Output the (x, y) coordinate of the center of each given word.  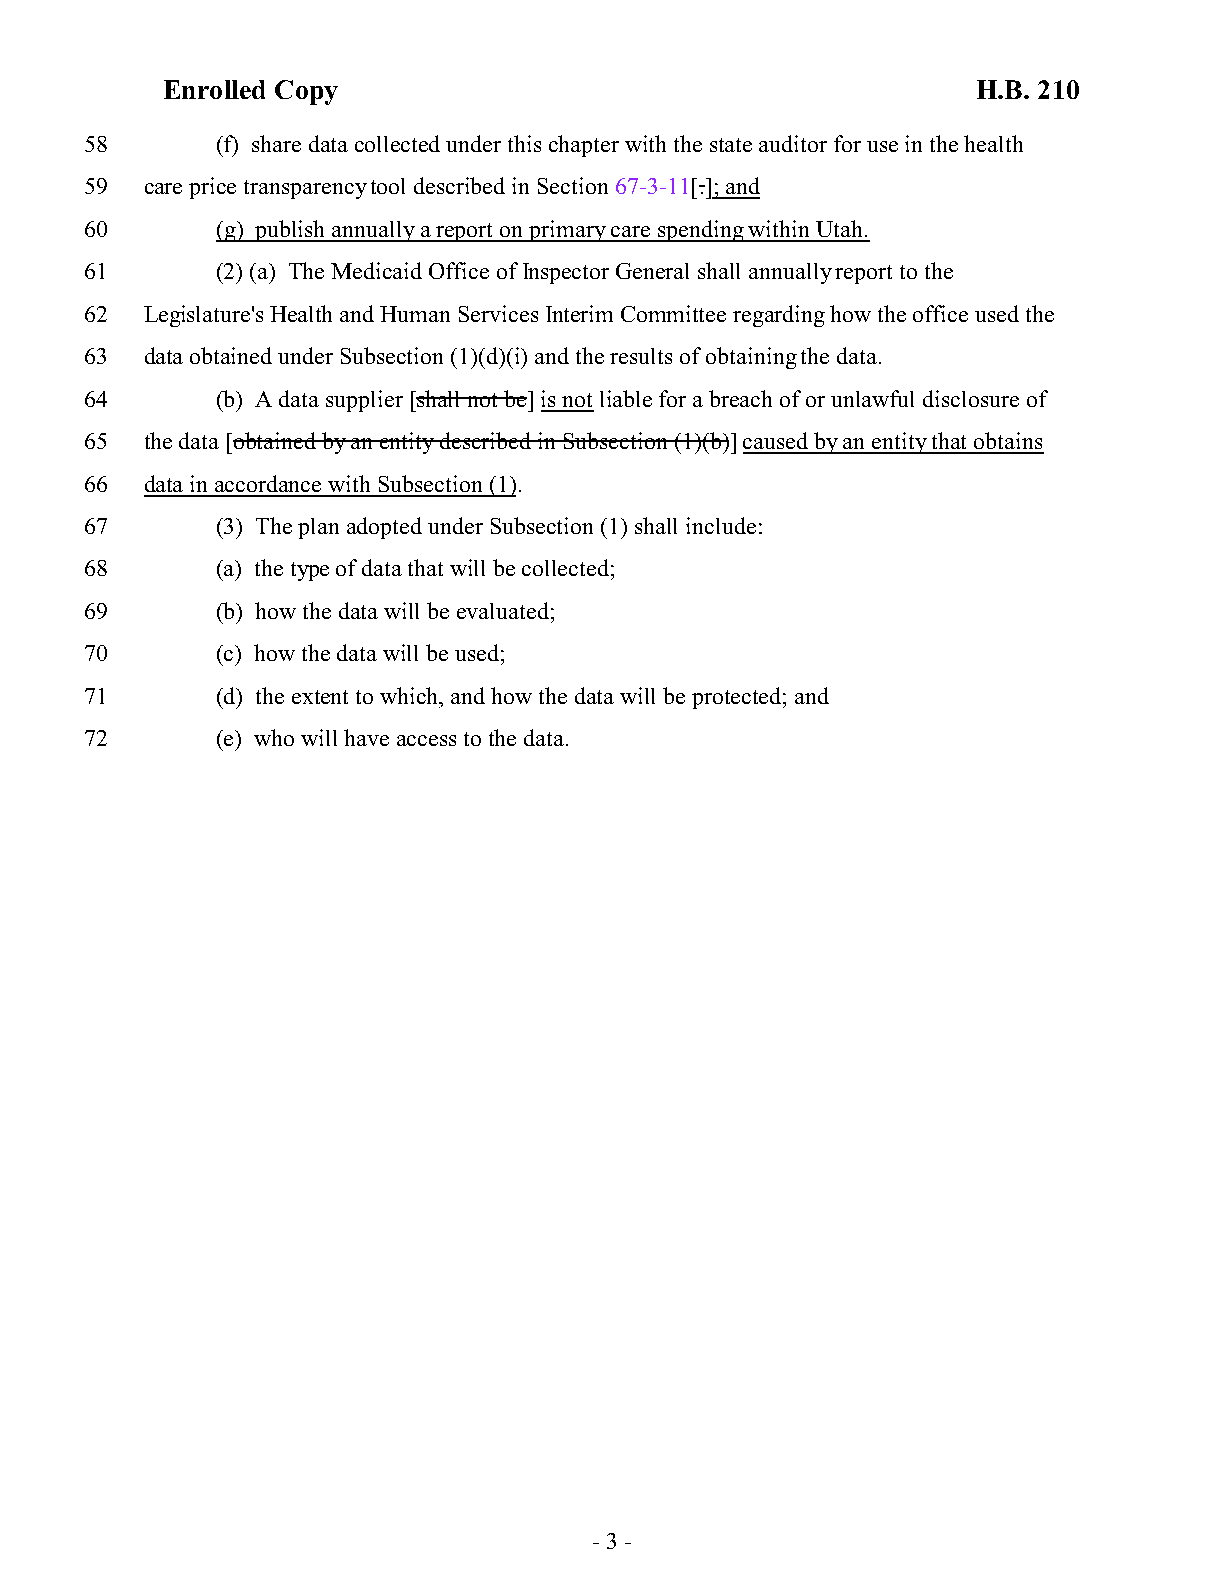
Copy (306, 92)
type (310, 571)
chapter (584, 146)
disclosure (971, 398)
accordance (268, 483)
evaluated (503, 610)
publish (291, 231)
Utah (839, 228)
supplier (364, 401)
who (274, 737)
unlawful (872, 398)
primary (568, 231)
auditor (793, 143)
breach (740, 398)
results (641, 356)
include (721, 525)
